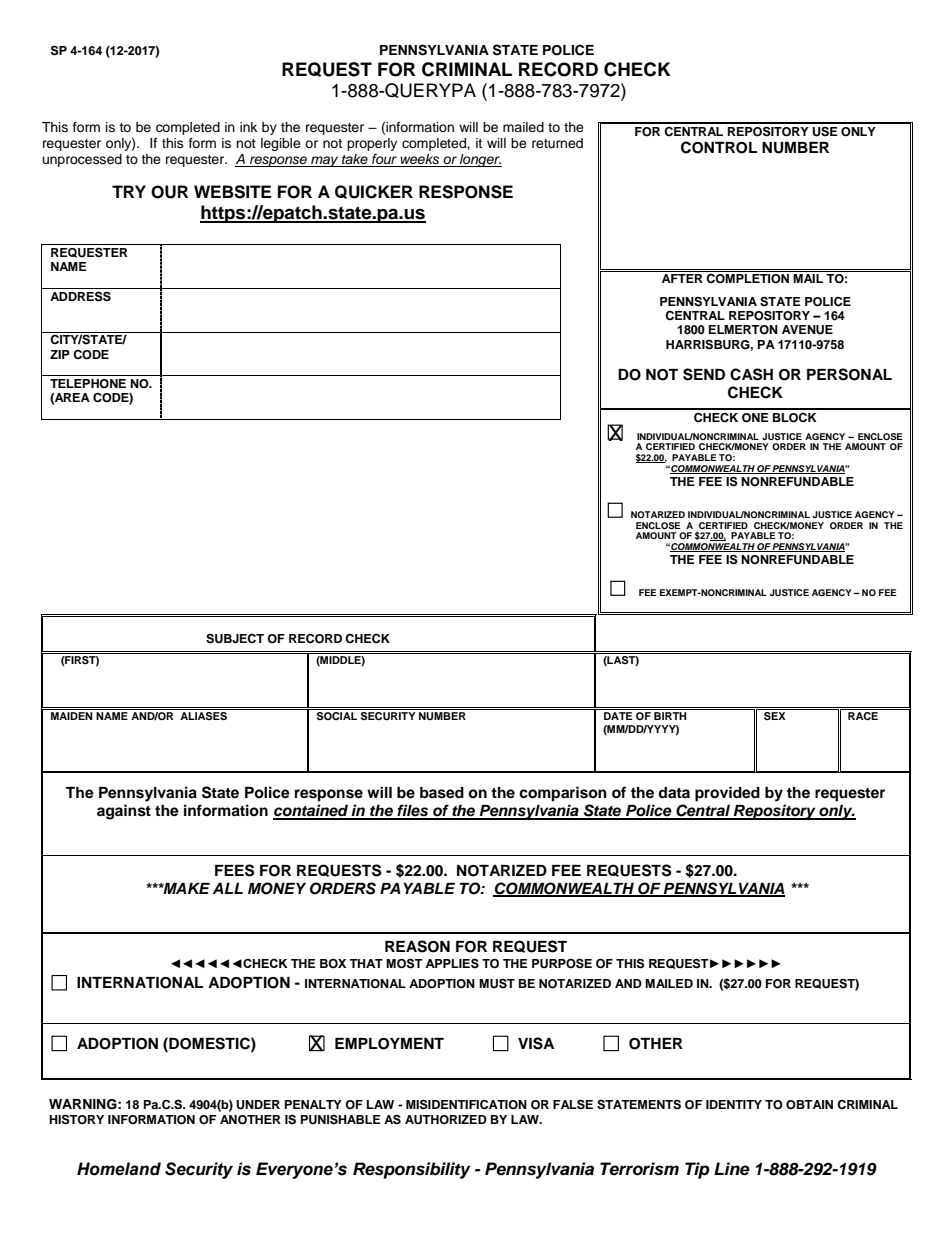 The image size is (952, 1233). Describe the element at coordinates (775, 716) in the page. I see `SEX` at that location.
